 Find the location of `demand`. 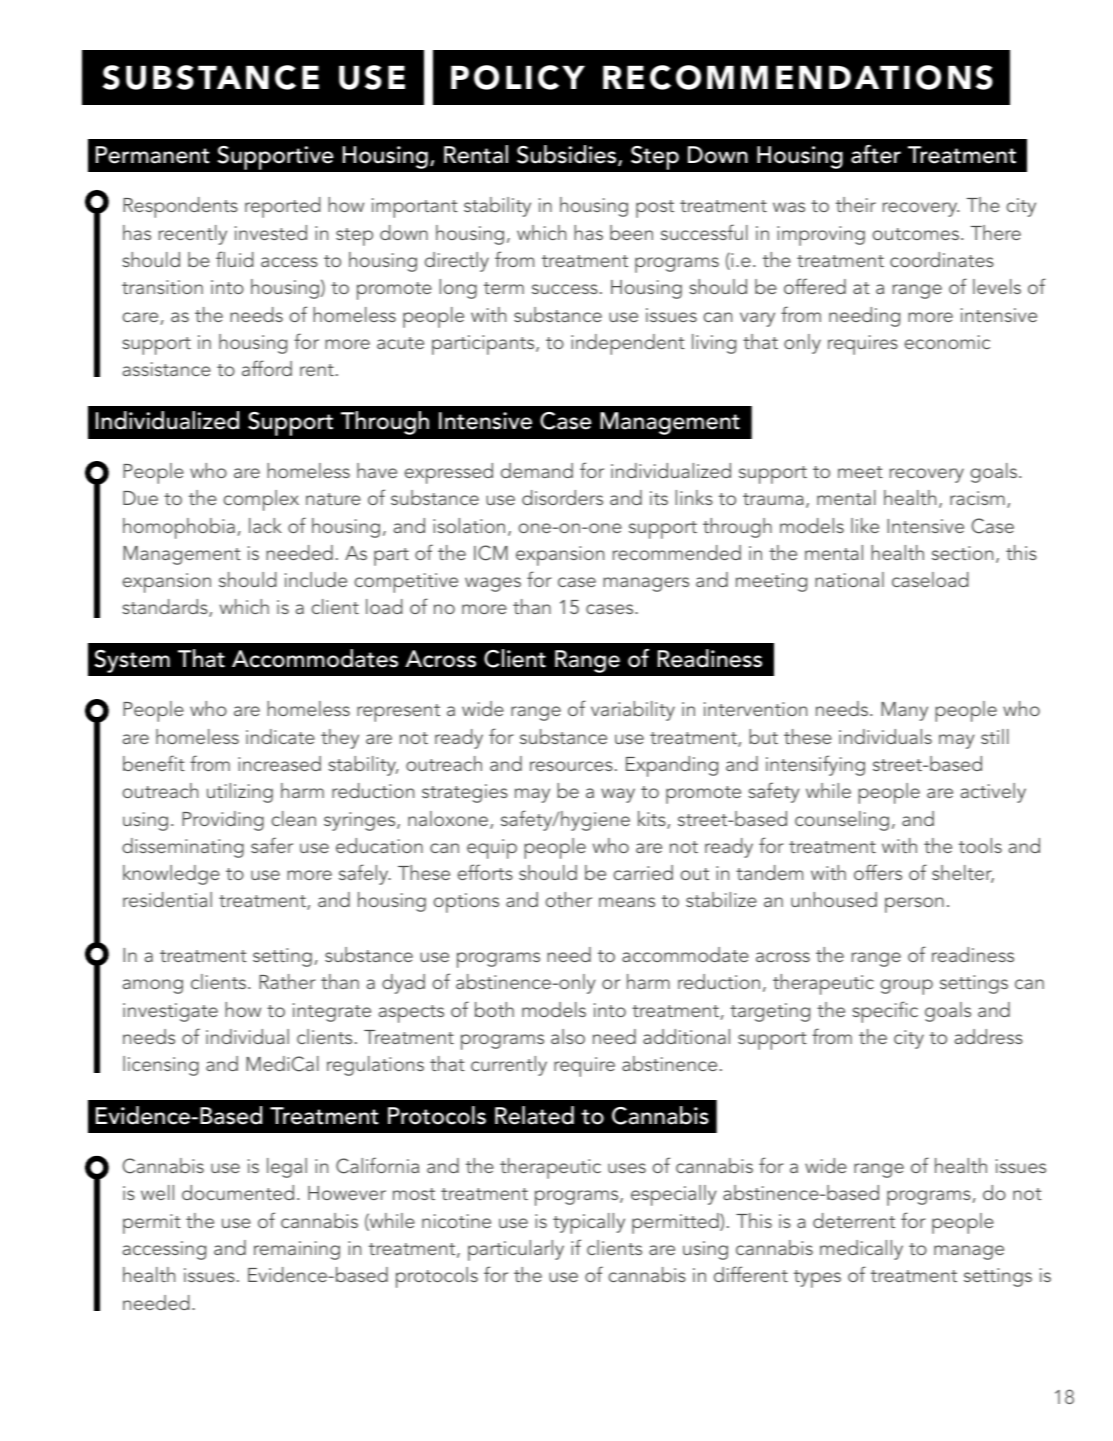

demand is located at coordinates (537, 470).
